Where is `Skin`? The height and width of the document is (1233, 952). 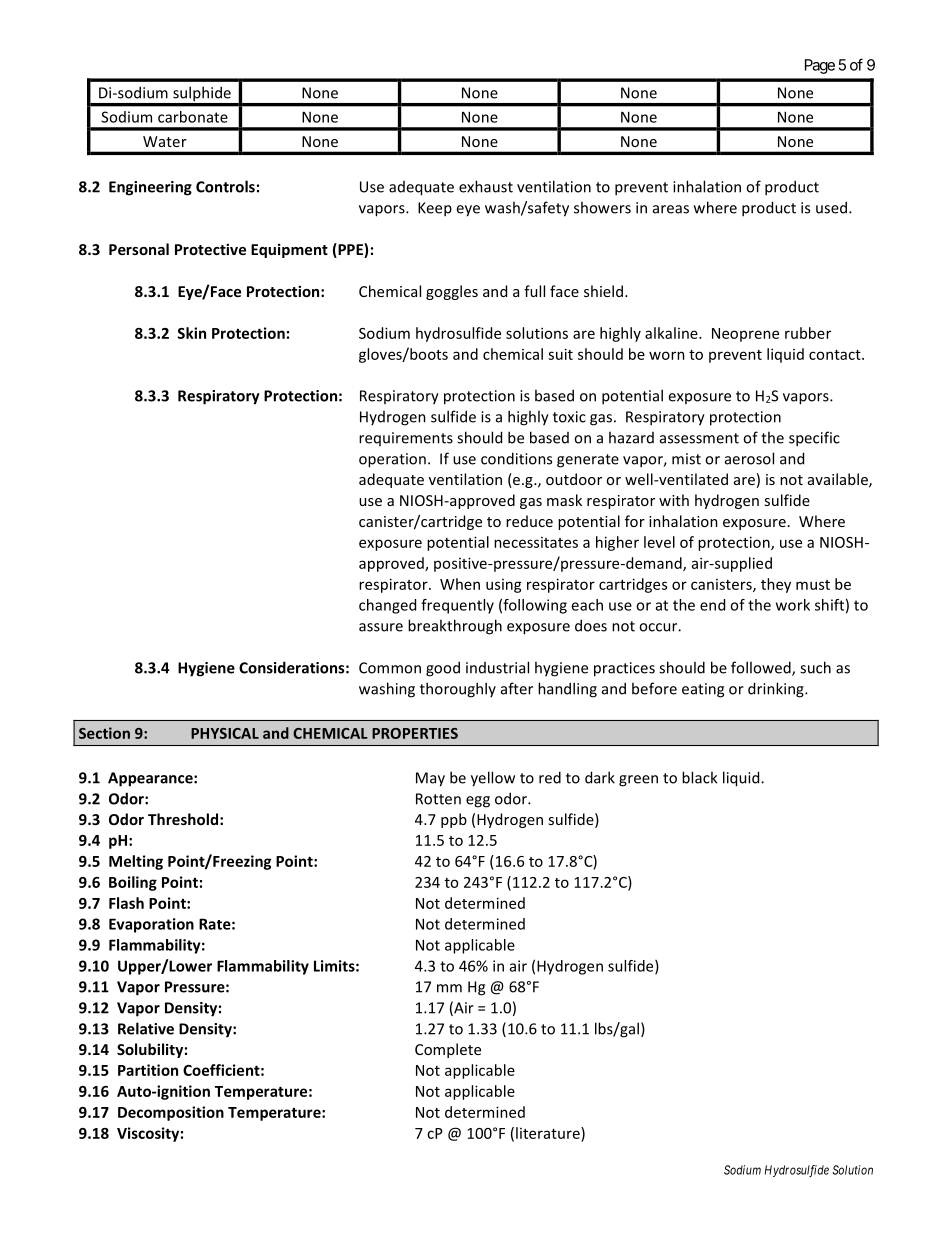 Skin is located at coordinates (191, 333).
